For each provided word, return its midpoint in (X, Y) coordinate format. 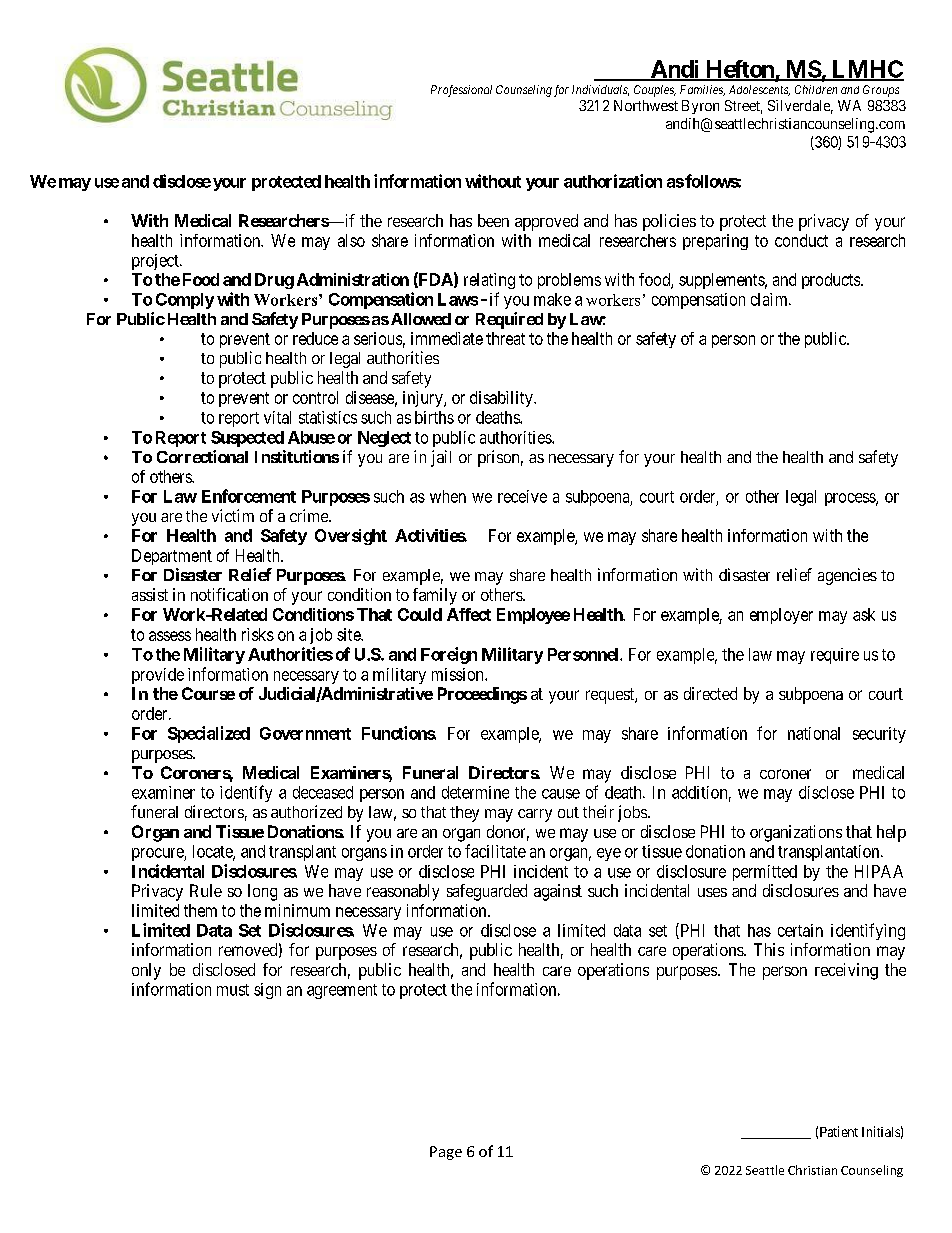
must (233, 990)
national (814, 733)
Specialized (209, 734)
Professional (461, 91)
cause (561, 794)
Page (446, 1153)
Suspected (247, 439)
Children (816, 89)
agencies (847, 576)
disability (502, 399)
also (351, 240)
